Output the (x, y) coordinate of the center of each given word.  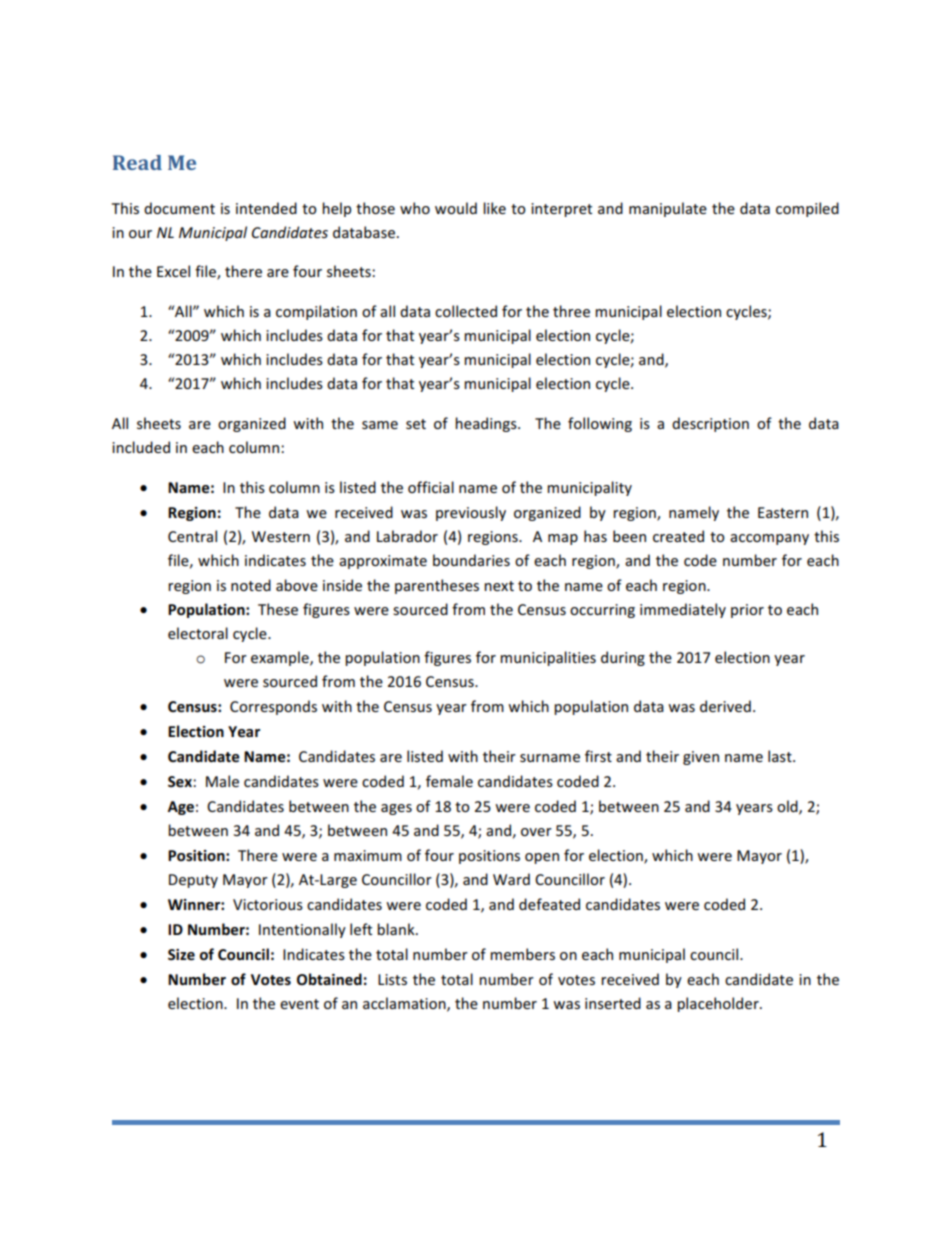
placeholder (719, 1004)
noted (251, 585)
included (141, 447)
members (522, 954)
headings (487, 424)
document (179, 208)
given (701, 758)
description (710, 424)
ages (396, 809)
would (456, 208)
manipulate (668, 209)
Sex (181, 781)
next (499, 586)
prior (747, 611)
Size (181, 954)
